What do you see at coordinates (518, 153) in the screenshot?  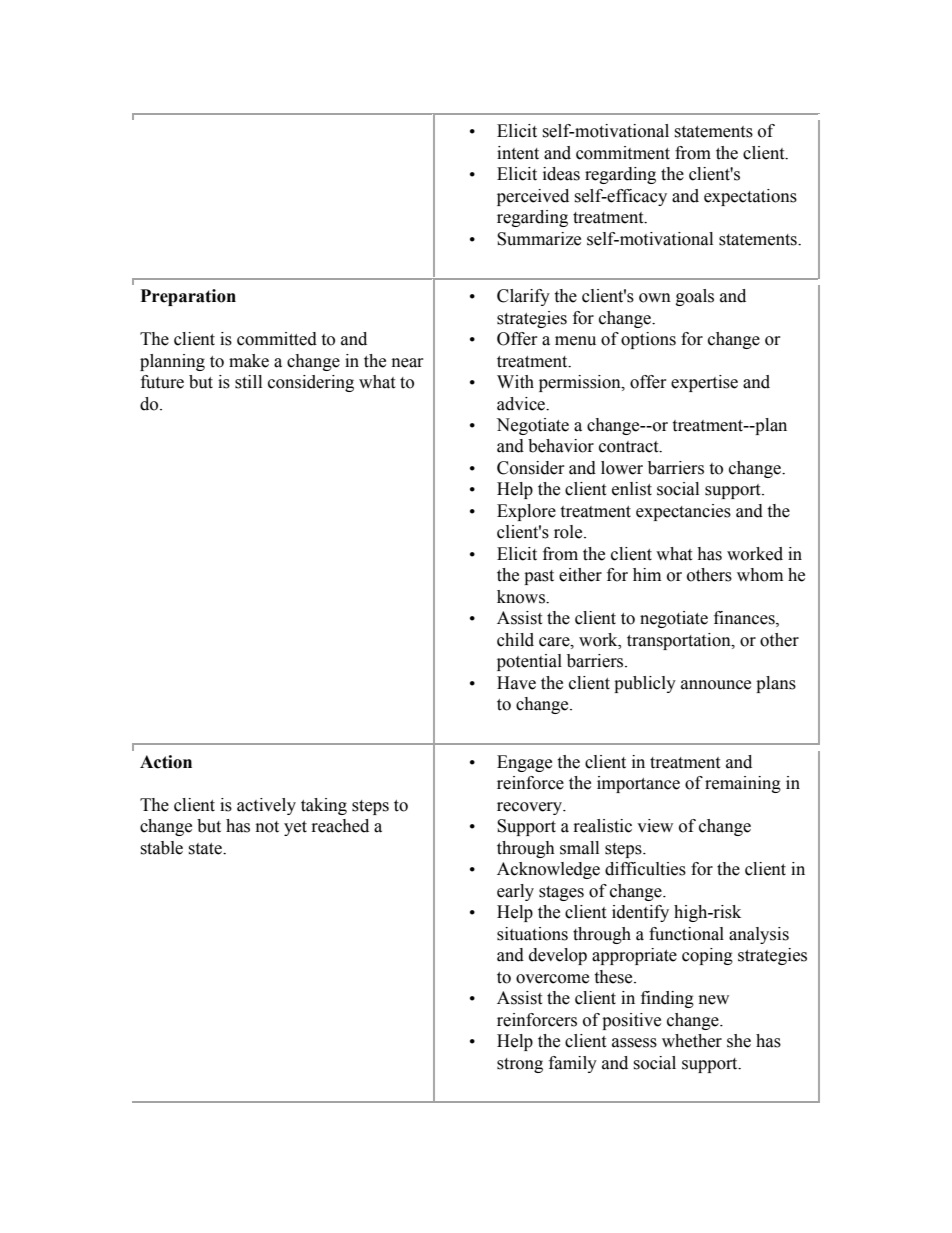 I see `intent` at bounding box center [518, 153].
